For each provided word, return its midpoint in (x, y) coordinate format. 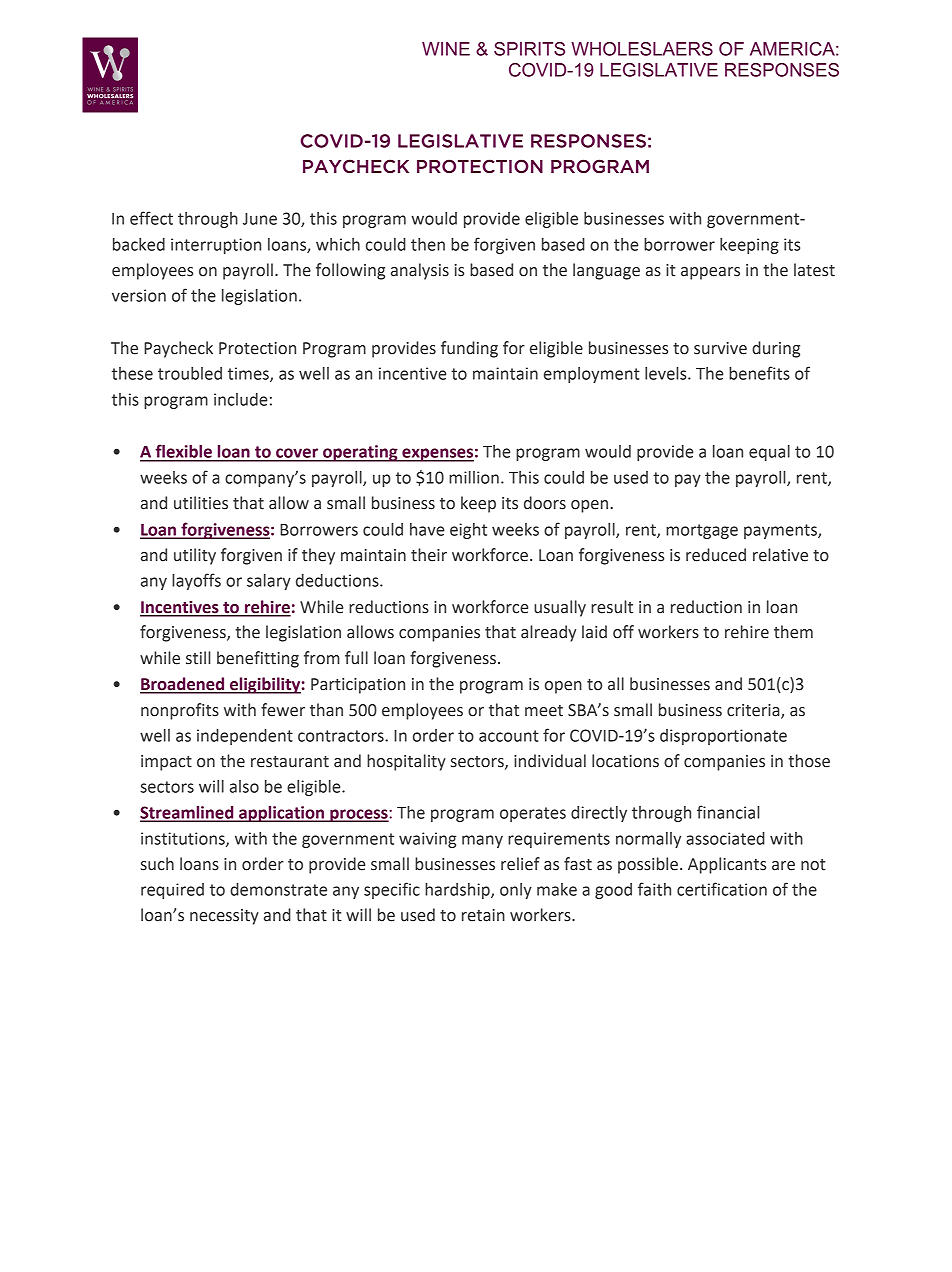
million (474, 477)
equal (769, 453)
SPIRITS (529, 49)
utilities (201, 503)
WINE (446, 49)
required (172, 891)
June (260, 219)
